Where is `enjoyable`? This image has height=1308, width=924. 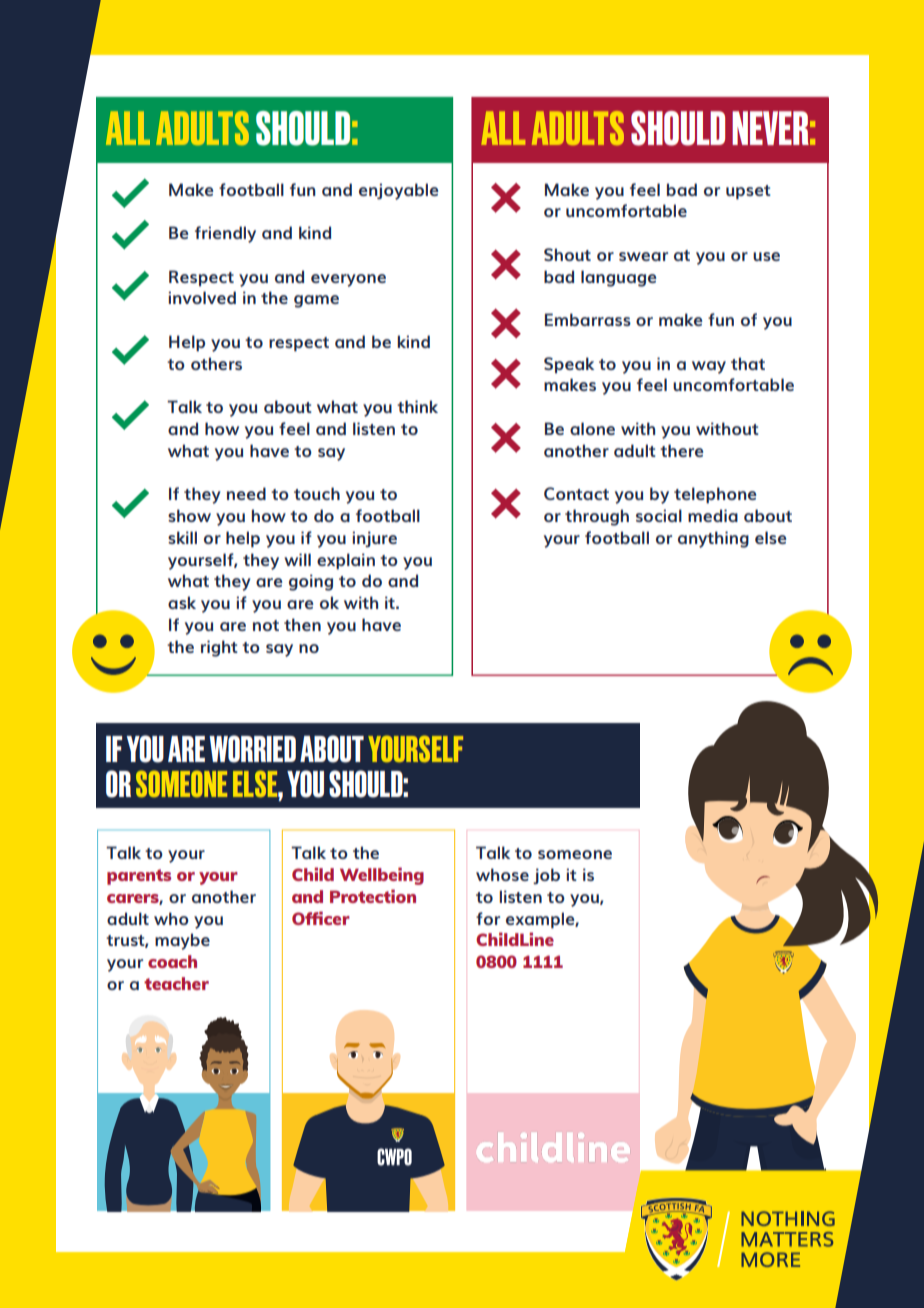
enjoyable is located at coordinates (399, 191).
